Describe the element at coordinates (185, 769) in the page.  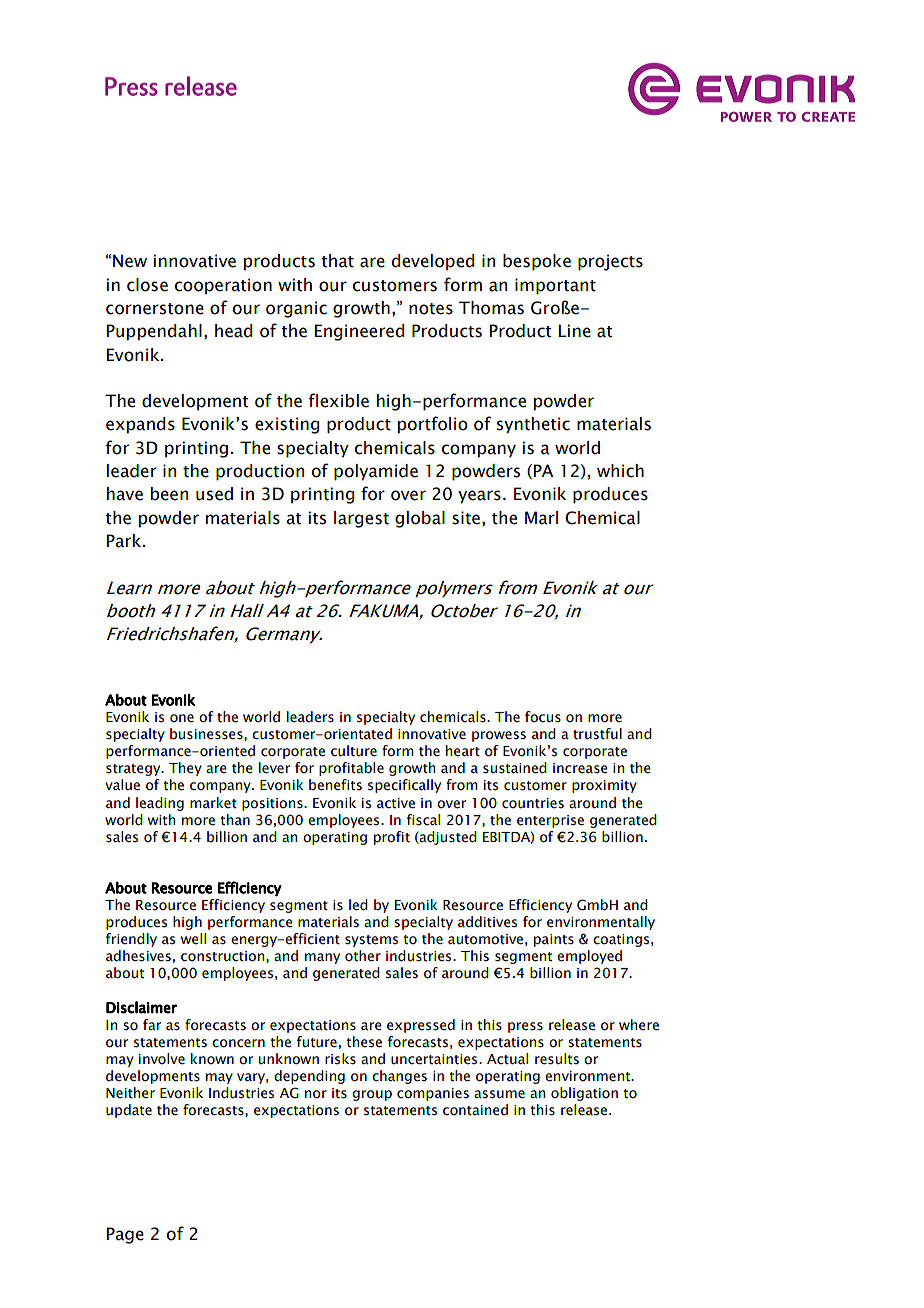
I see `They` at that location.
